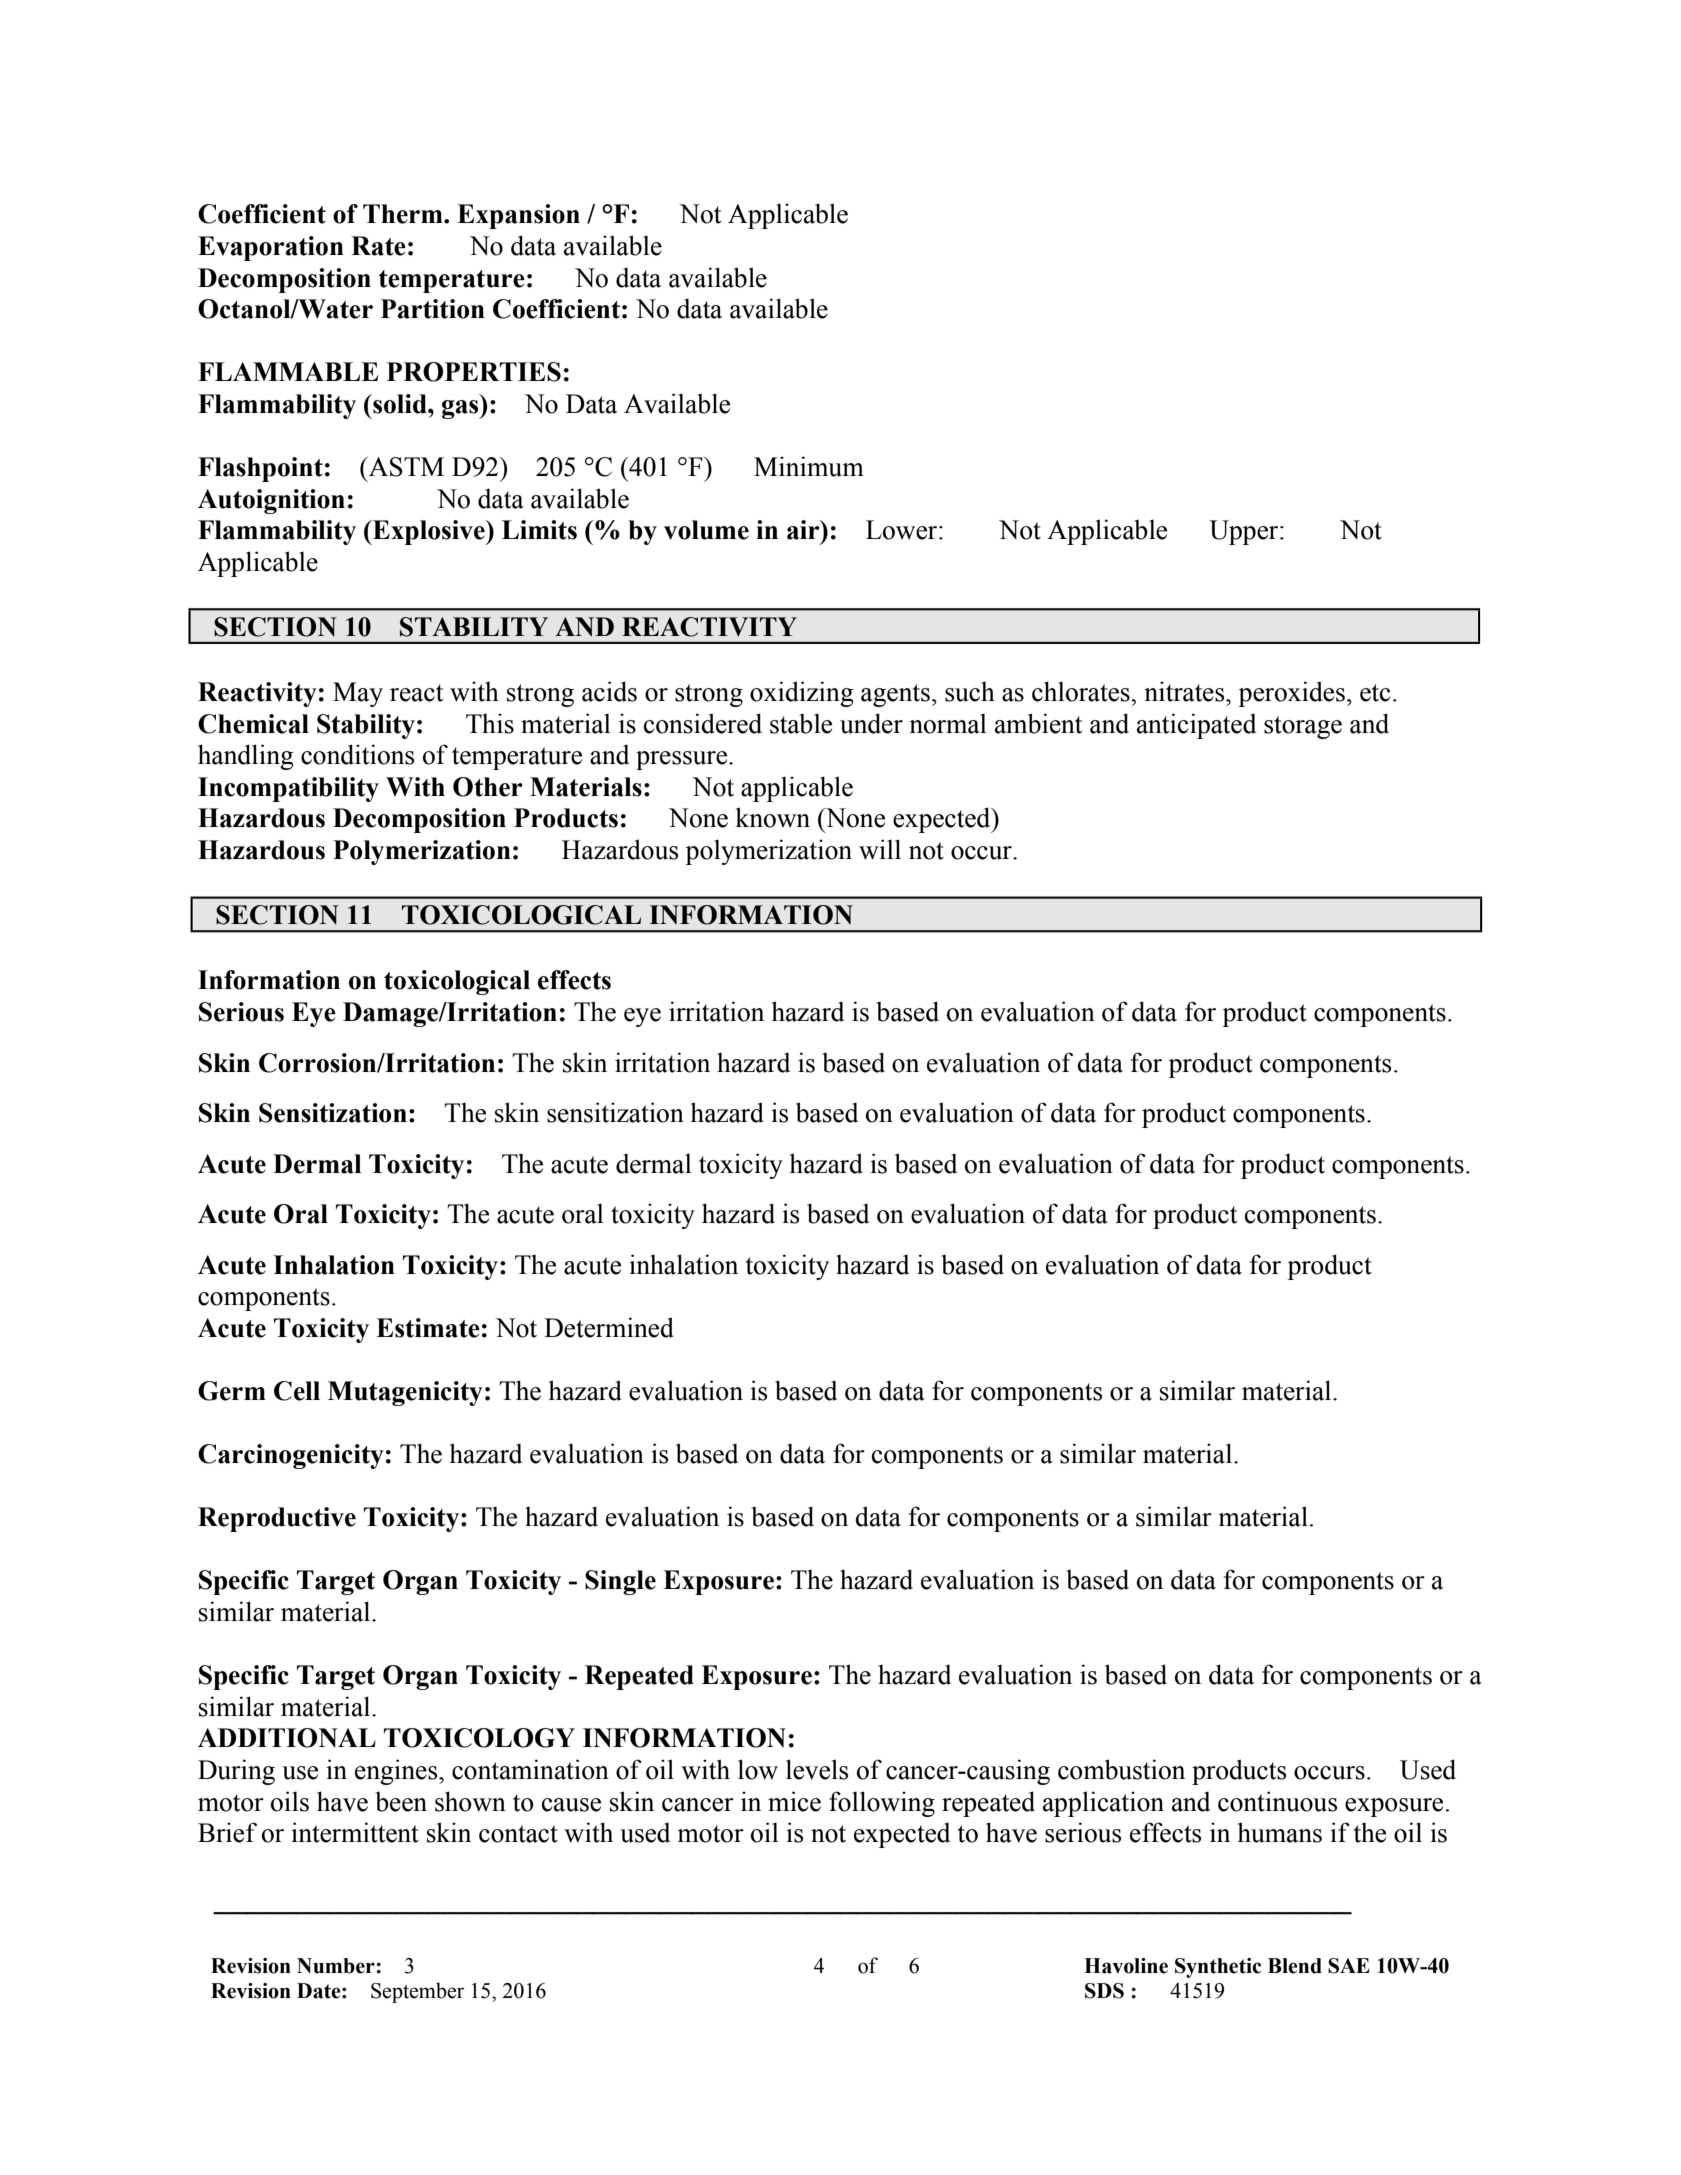 The height and width of the page is (2175, 1681). I want to click on mice, so click(794, 1801).
